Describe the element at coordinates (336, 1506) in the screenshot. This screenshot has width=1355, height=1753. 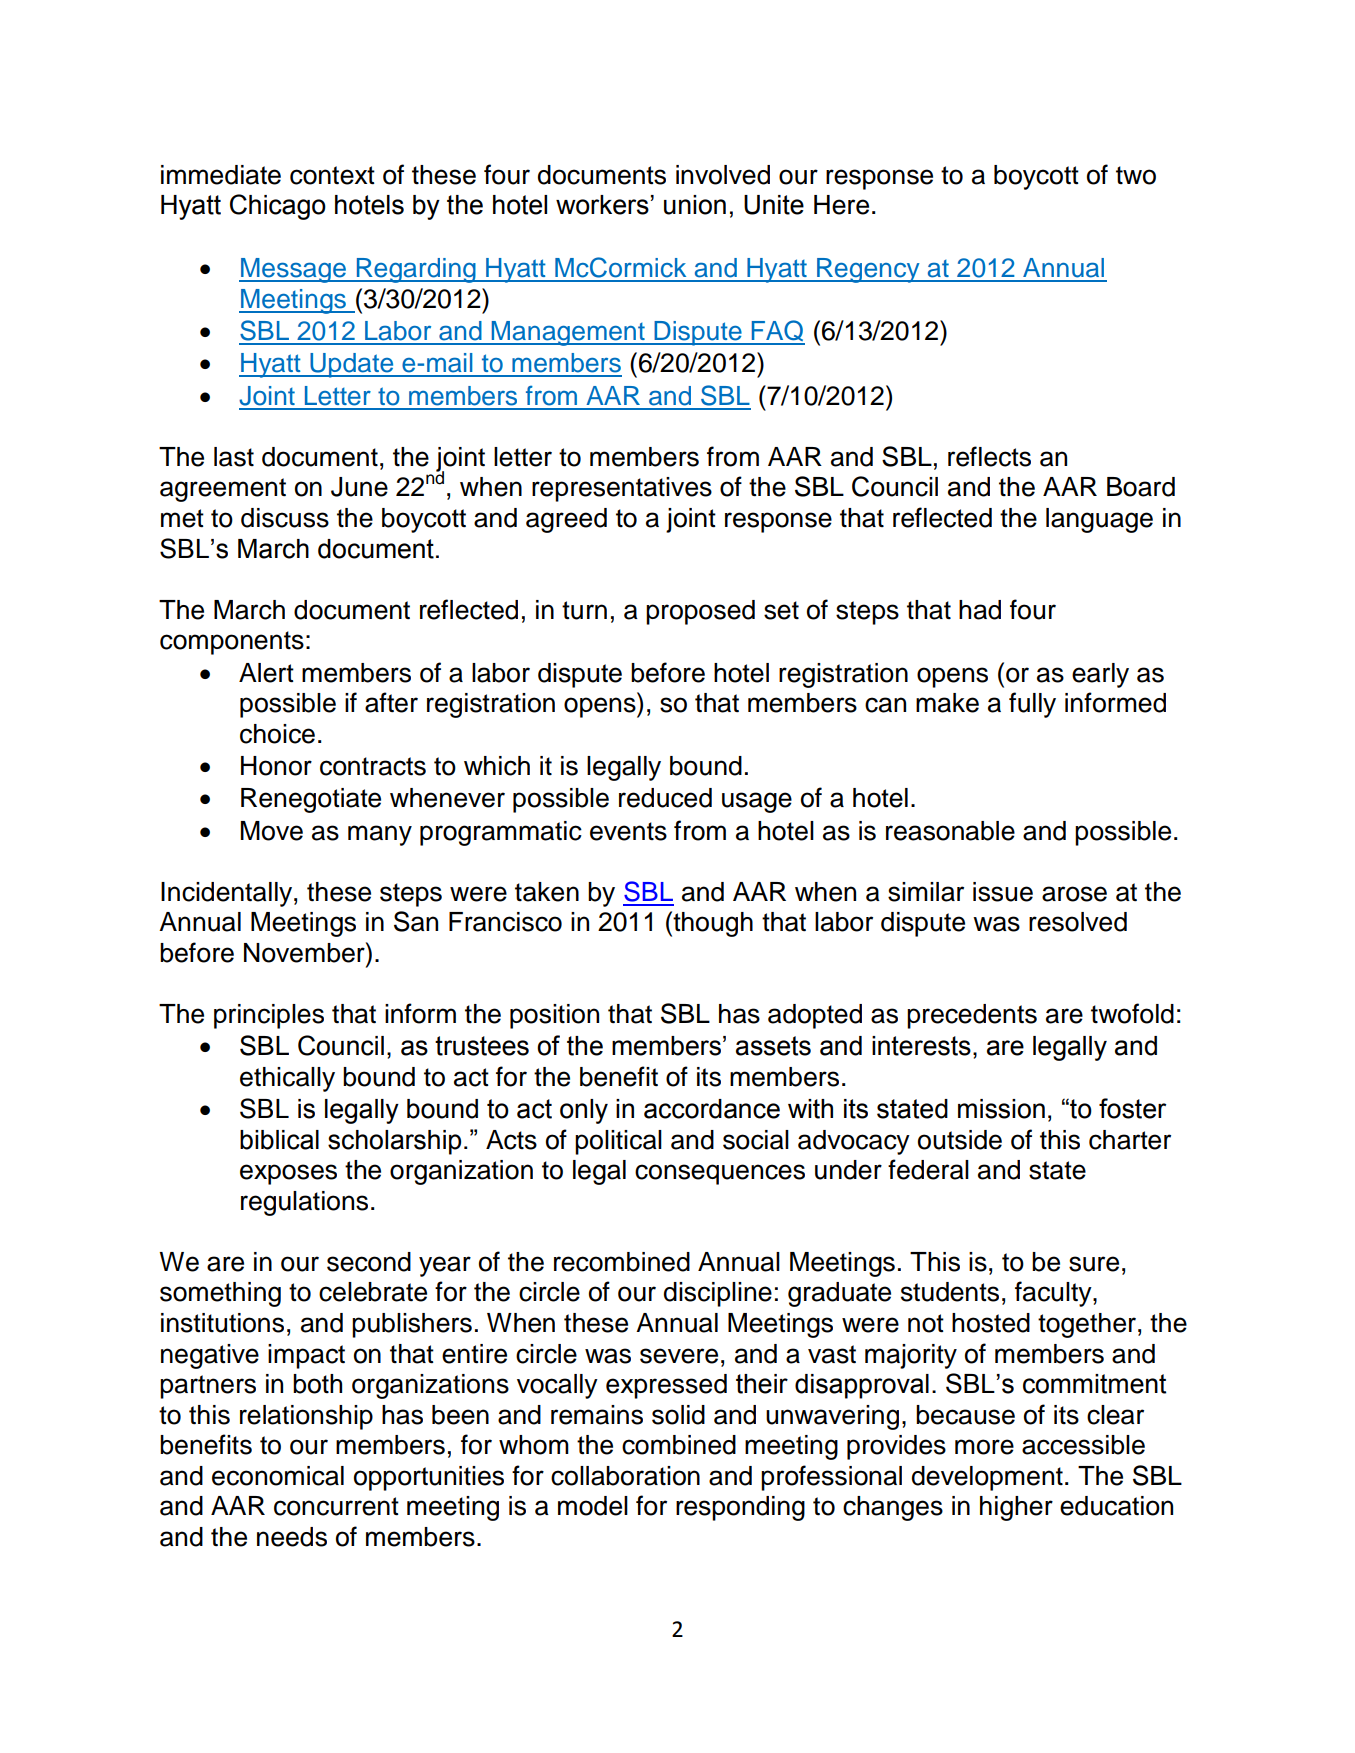
I see `concurrent` at that location.
